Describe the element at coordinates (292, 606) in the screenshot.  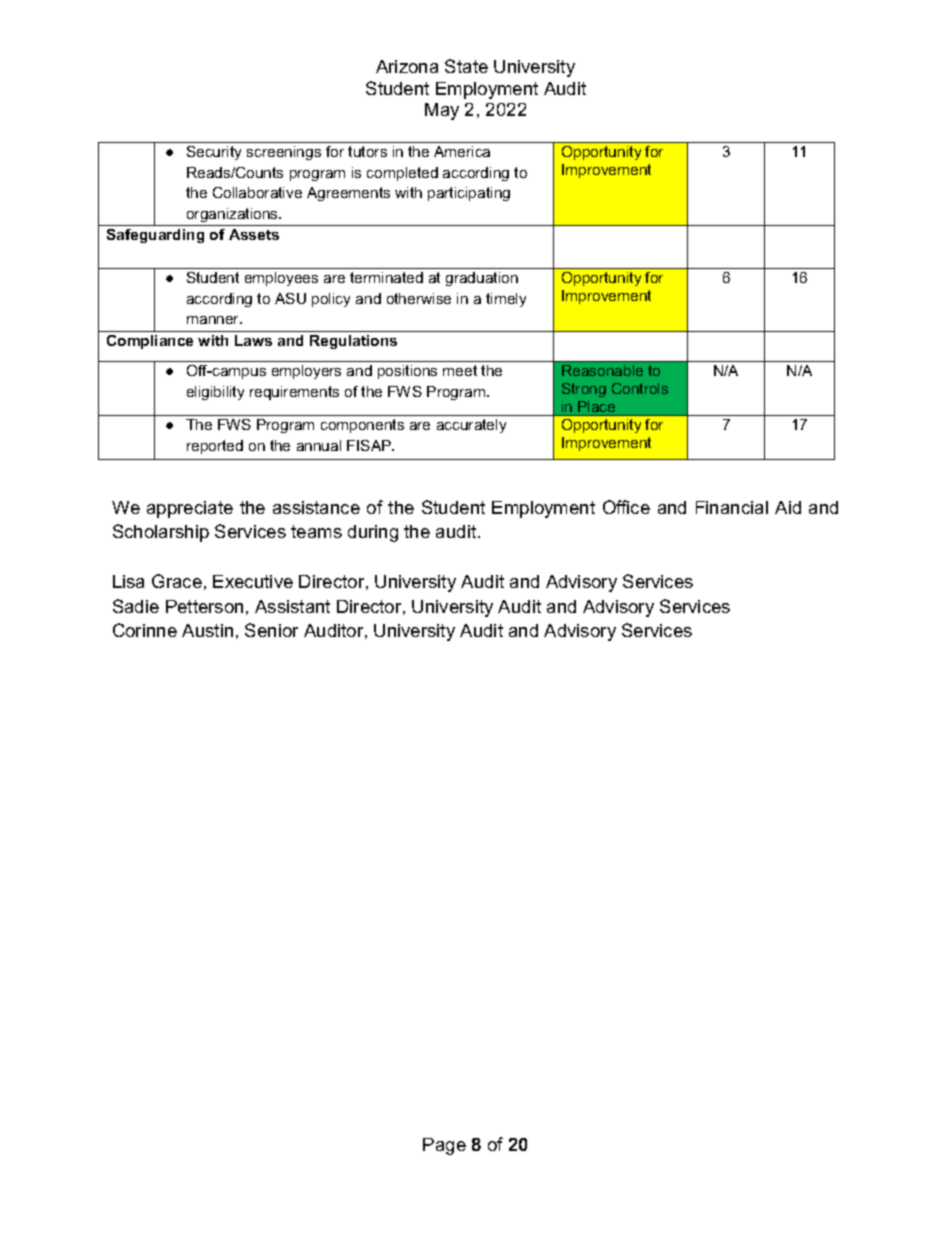
I see `Assistant` at that location.
